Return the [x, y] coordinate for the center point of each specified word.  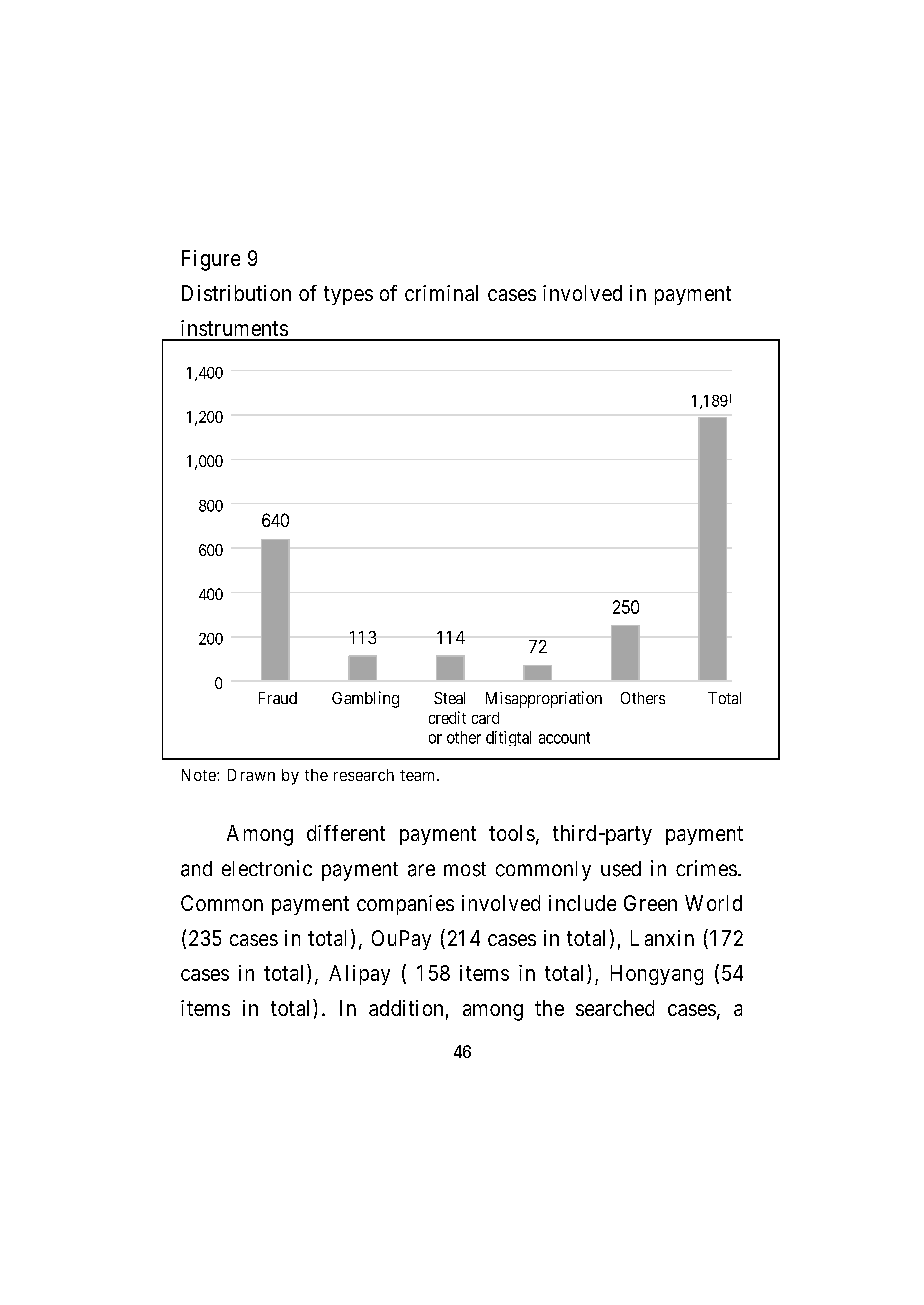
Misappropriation [544, 699]
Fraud [278, 698]
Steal [449, 698]
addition [406, 1008]
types [348, 295]
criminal [441, 293]
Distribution [236, 293]
